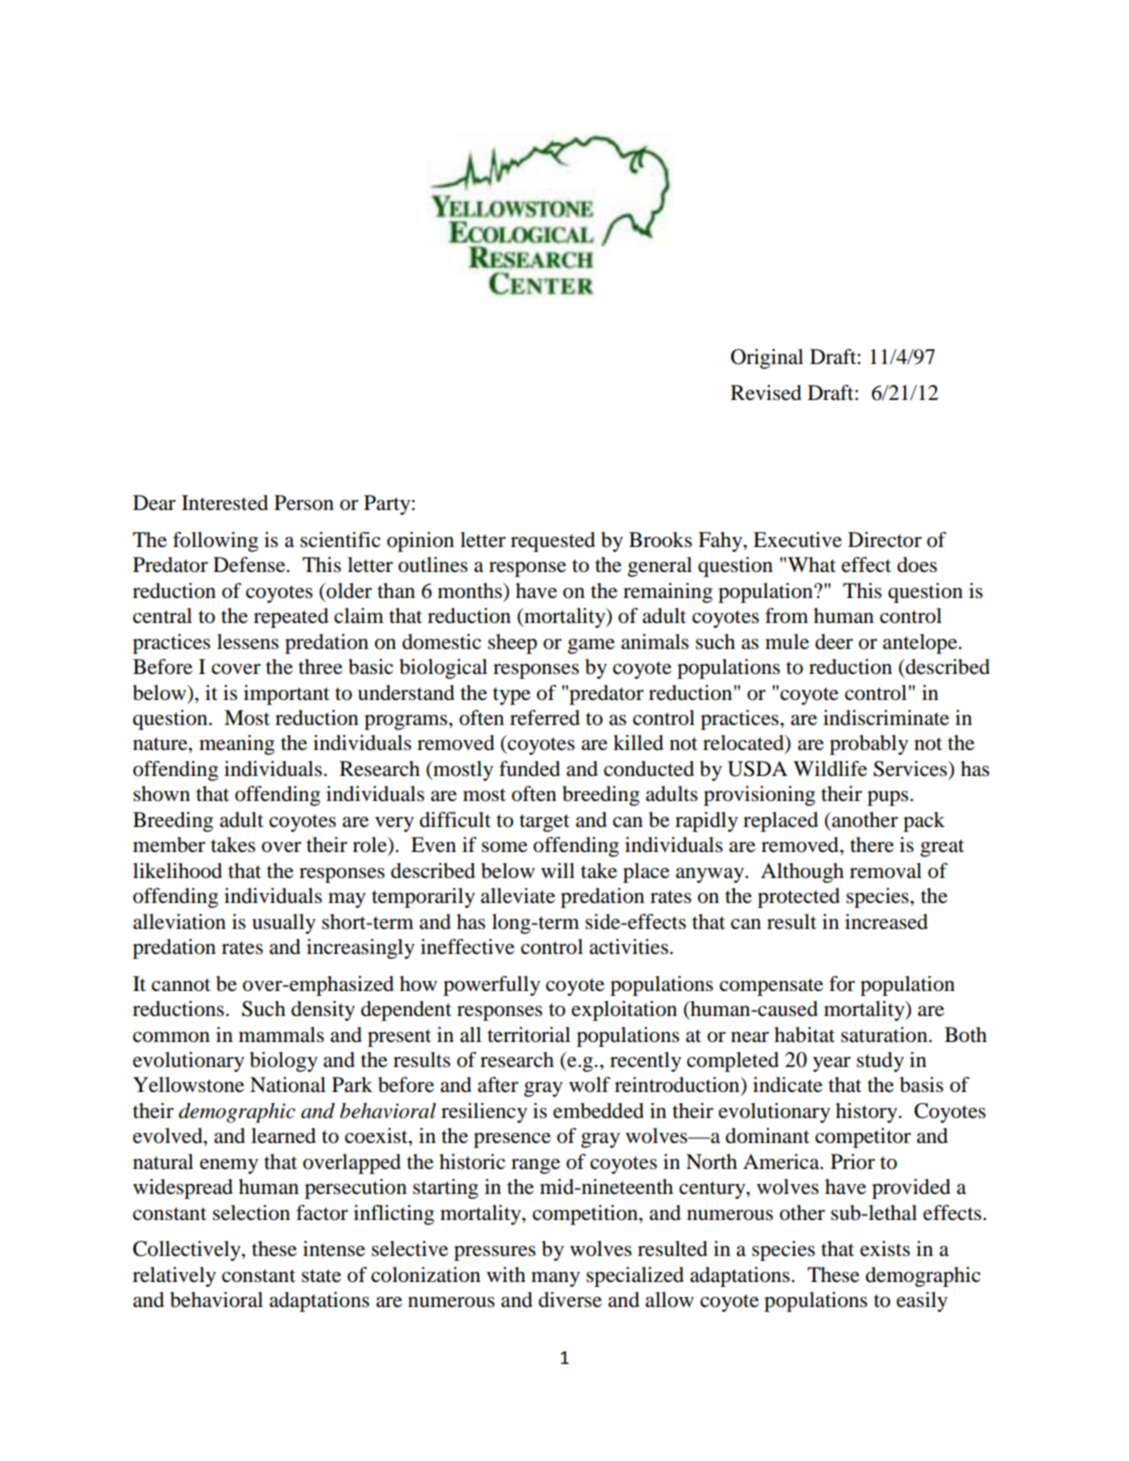 Image resolution: width=1129 pixels, height=1461 pixels. What do you see at coordinates (491, 986) in the screenshot?
I see `powerfully` at bounding box center [491, 986].
